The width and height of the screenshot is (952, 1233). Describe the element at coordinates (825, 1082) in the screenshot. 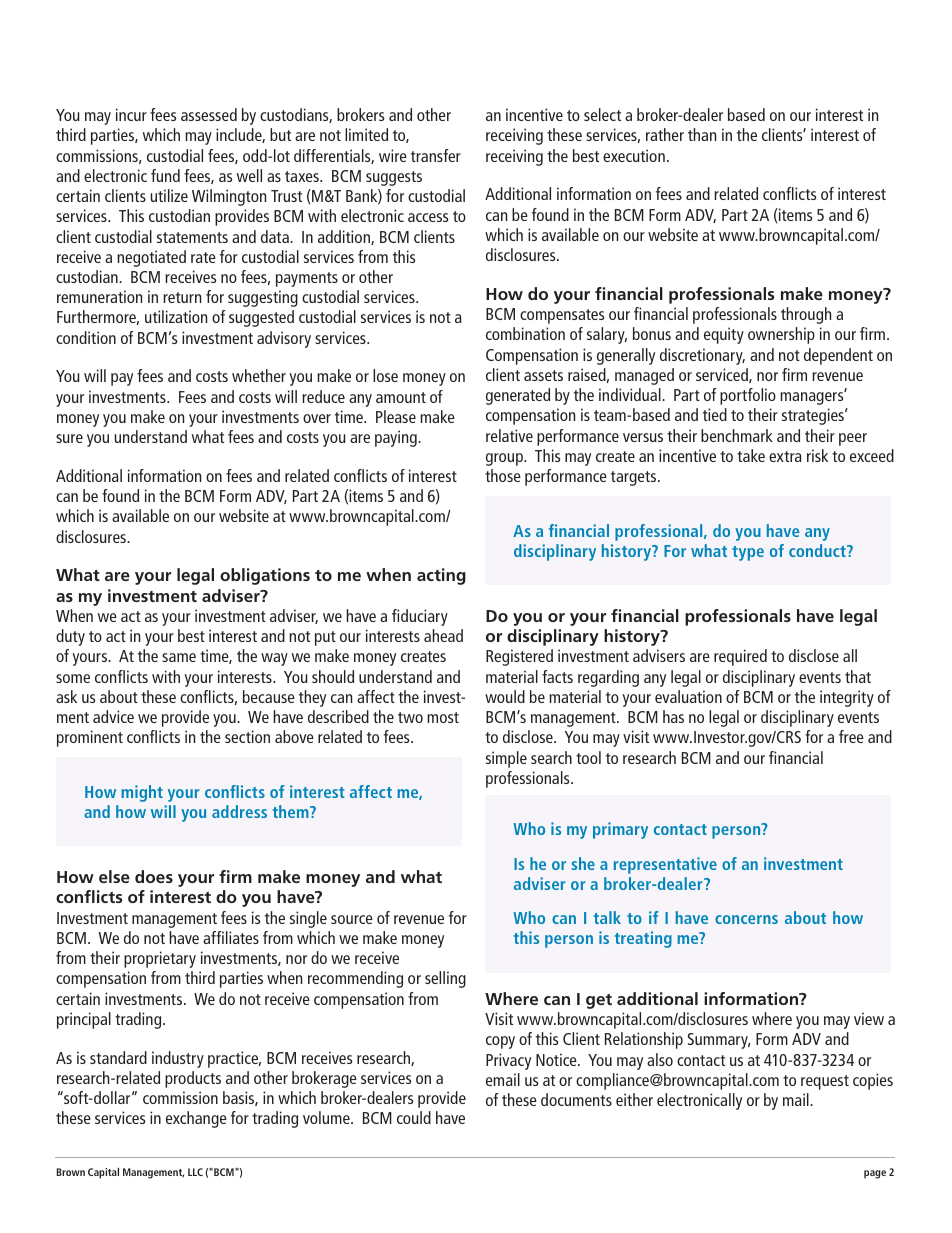

I see `request` at that location.
